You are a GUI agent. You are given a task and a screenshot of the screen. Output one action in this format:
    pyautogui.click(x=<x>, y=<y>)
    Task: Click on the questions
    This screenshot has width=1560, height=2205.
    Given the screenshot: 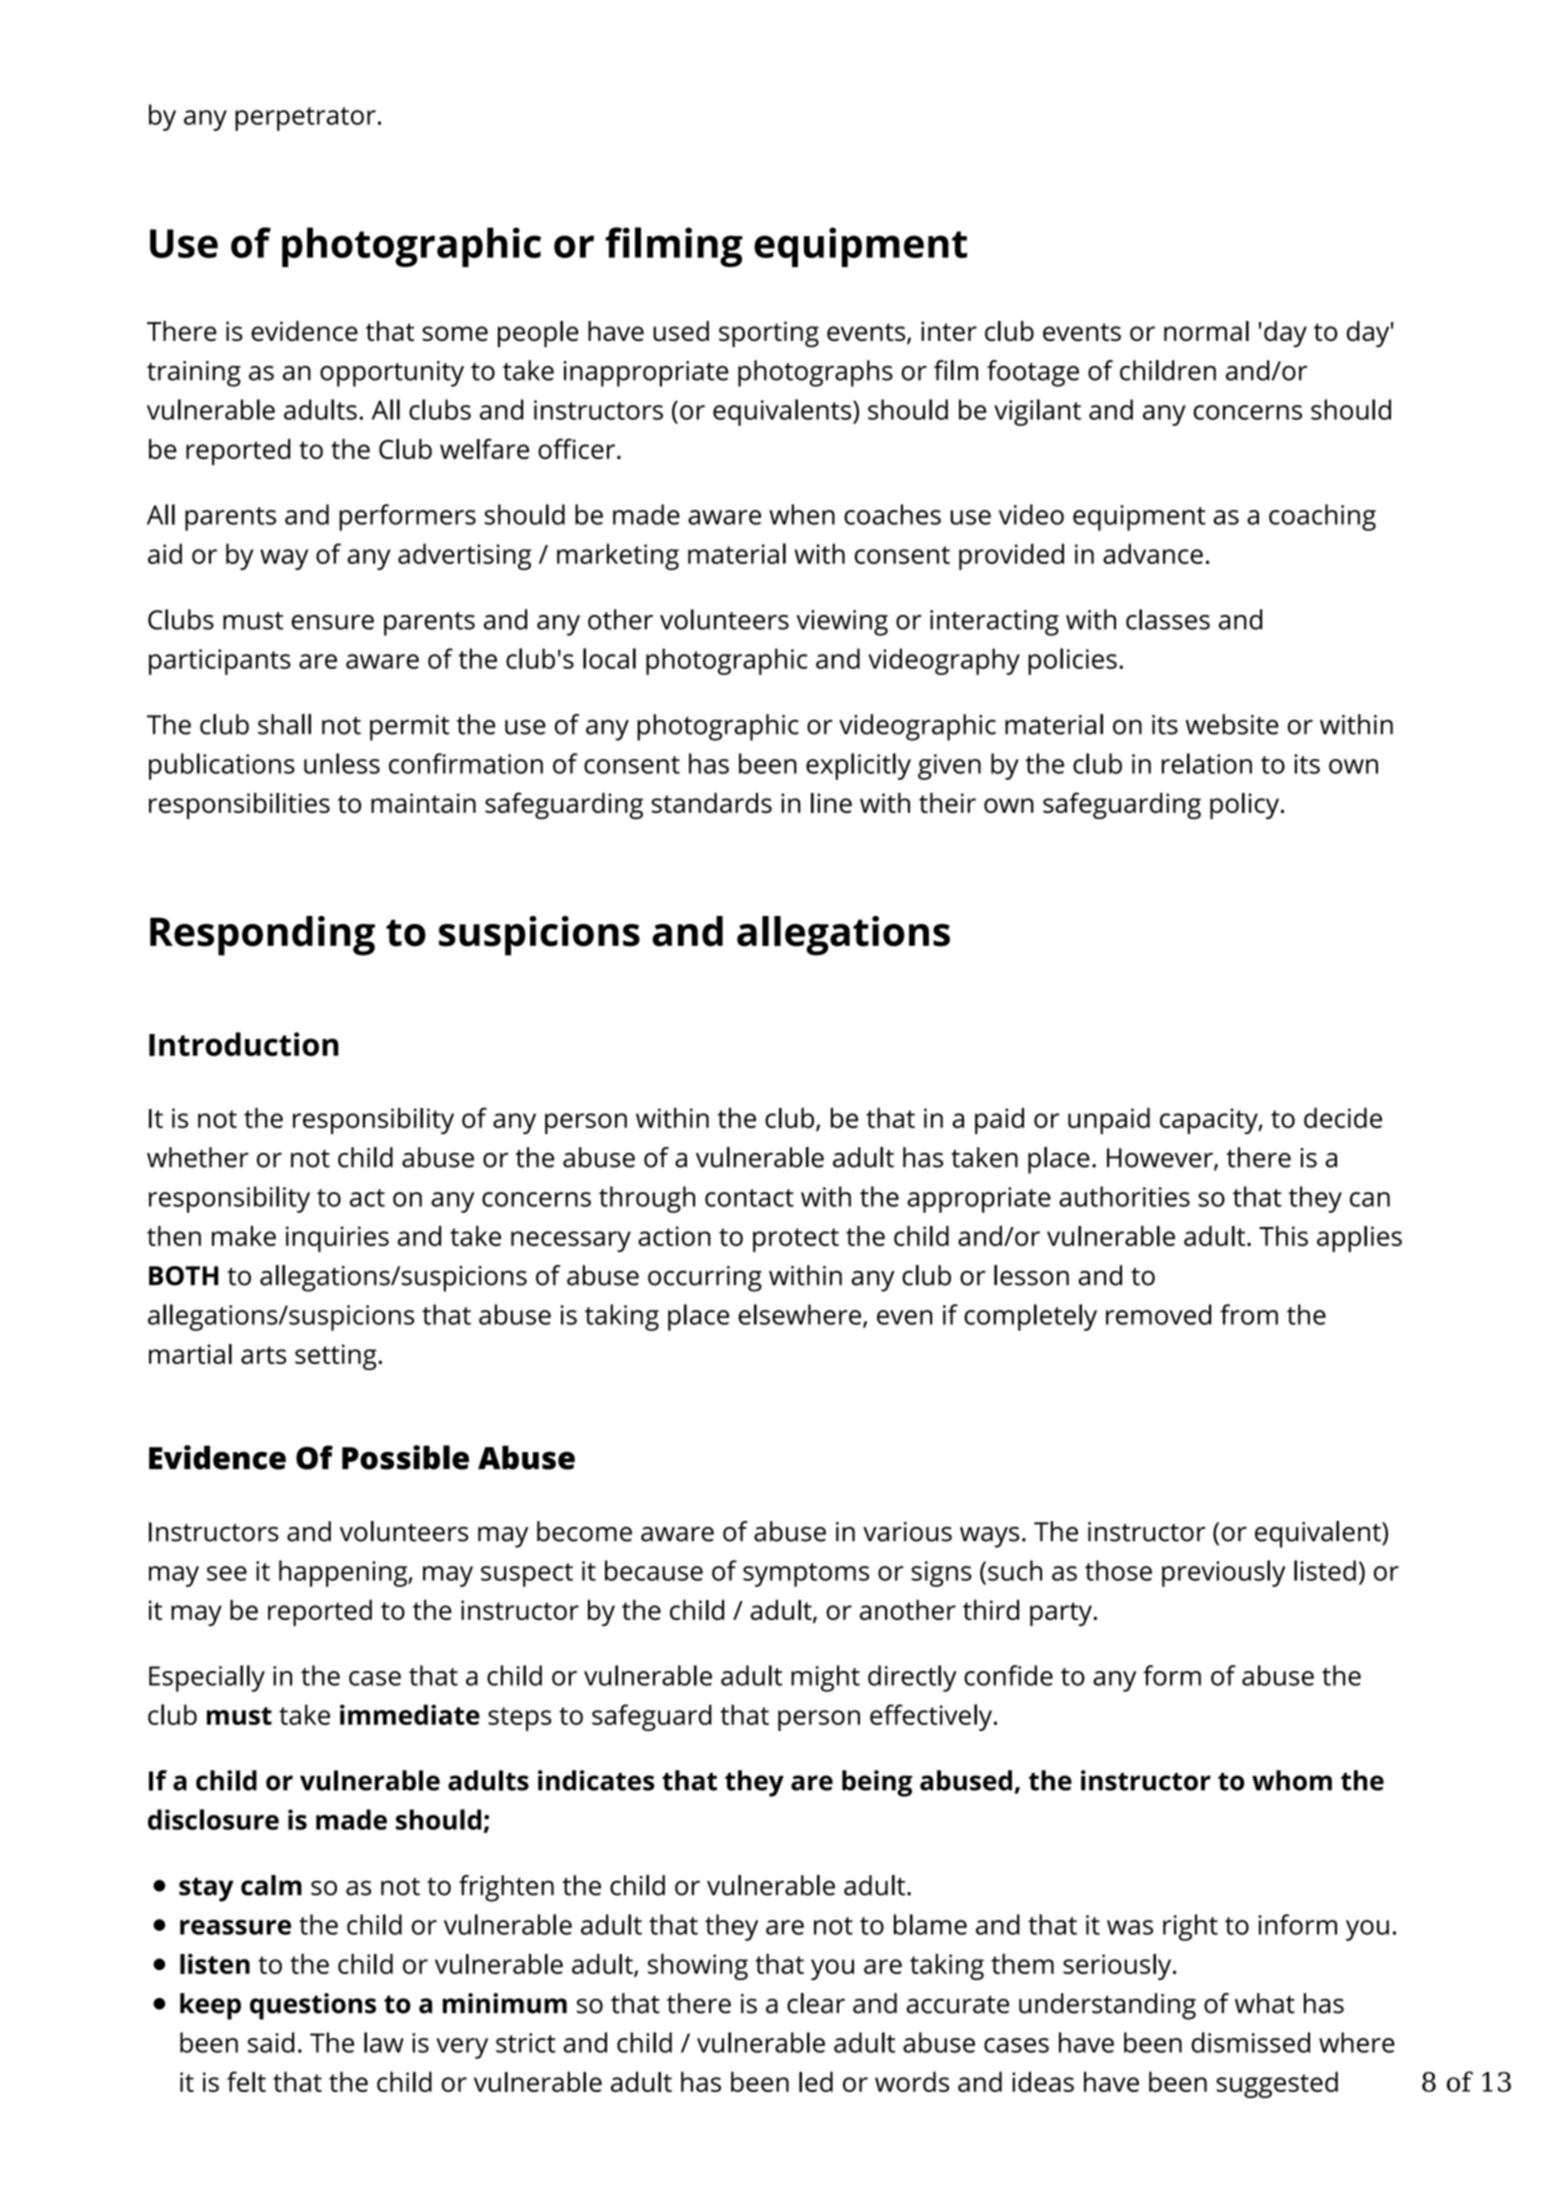 What is the action you would take?
    pyautogui.click(x=313, y=2006)
